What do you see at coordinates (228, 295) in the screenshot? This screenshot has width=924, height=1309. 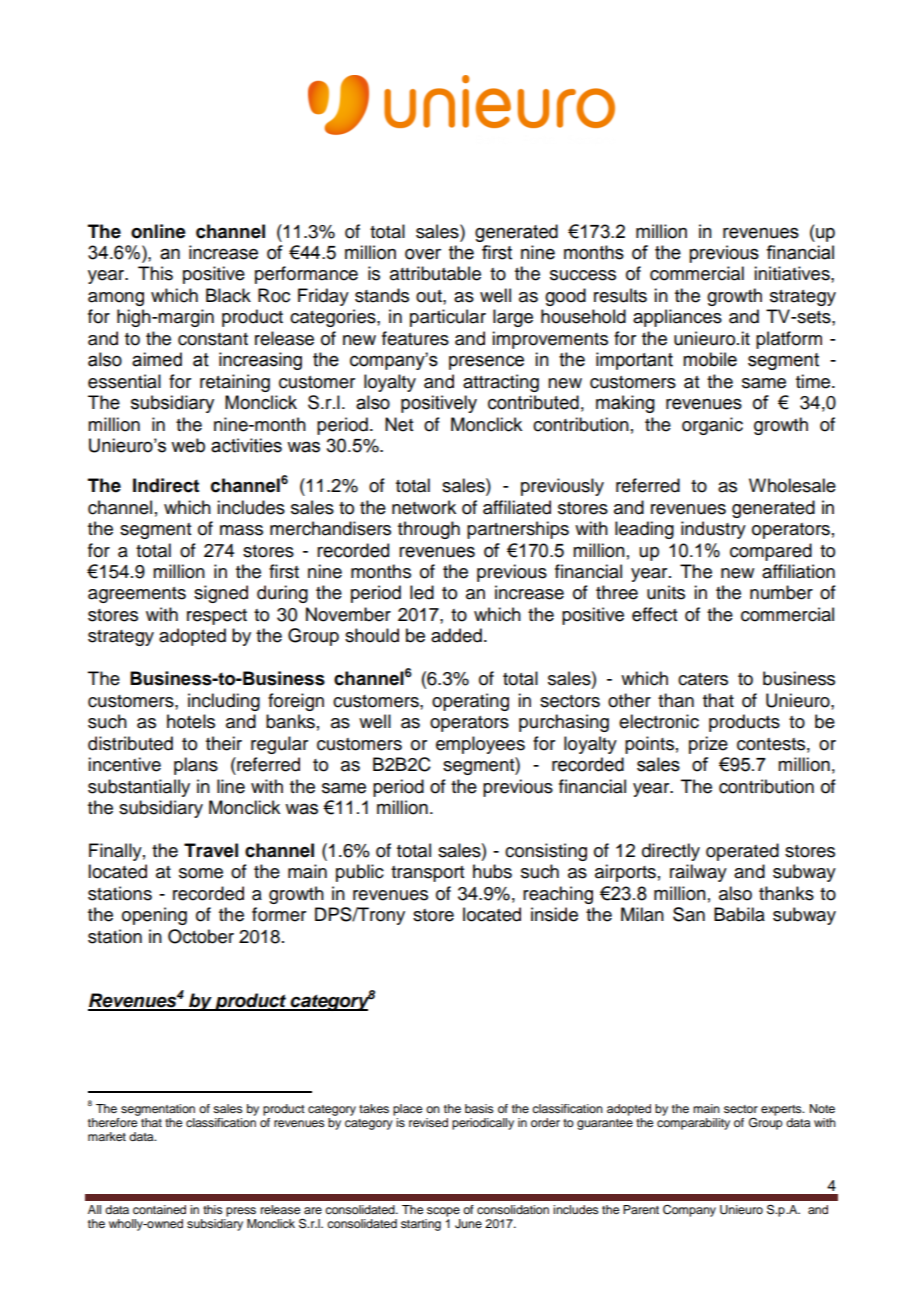 I see `Black` at bounding box center [228, 295].
